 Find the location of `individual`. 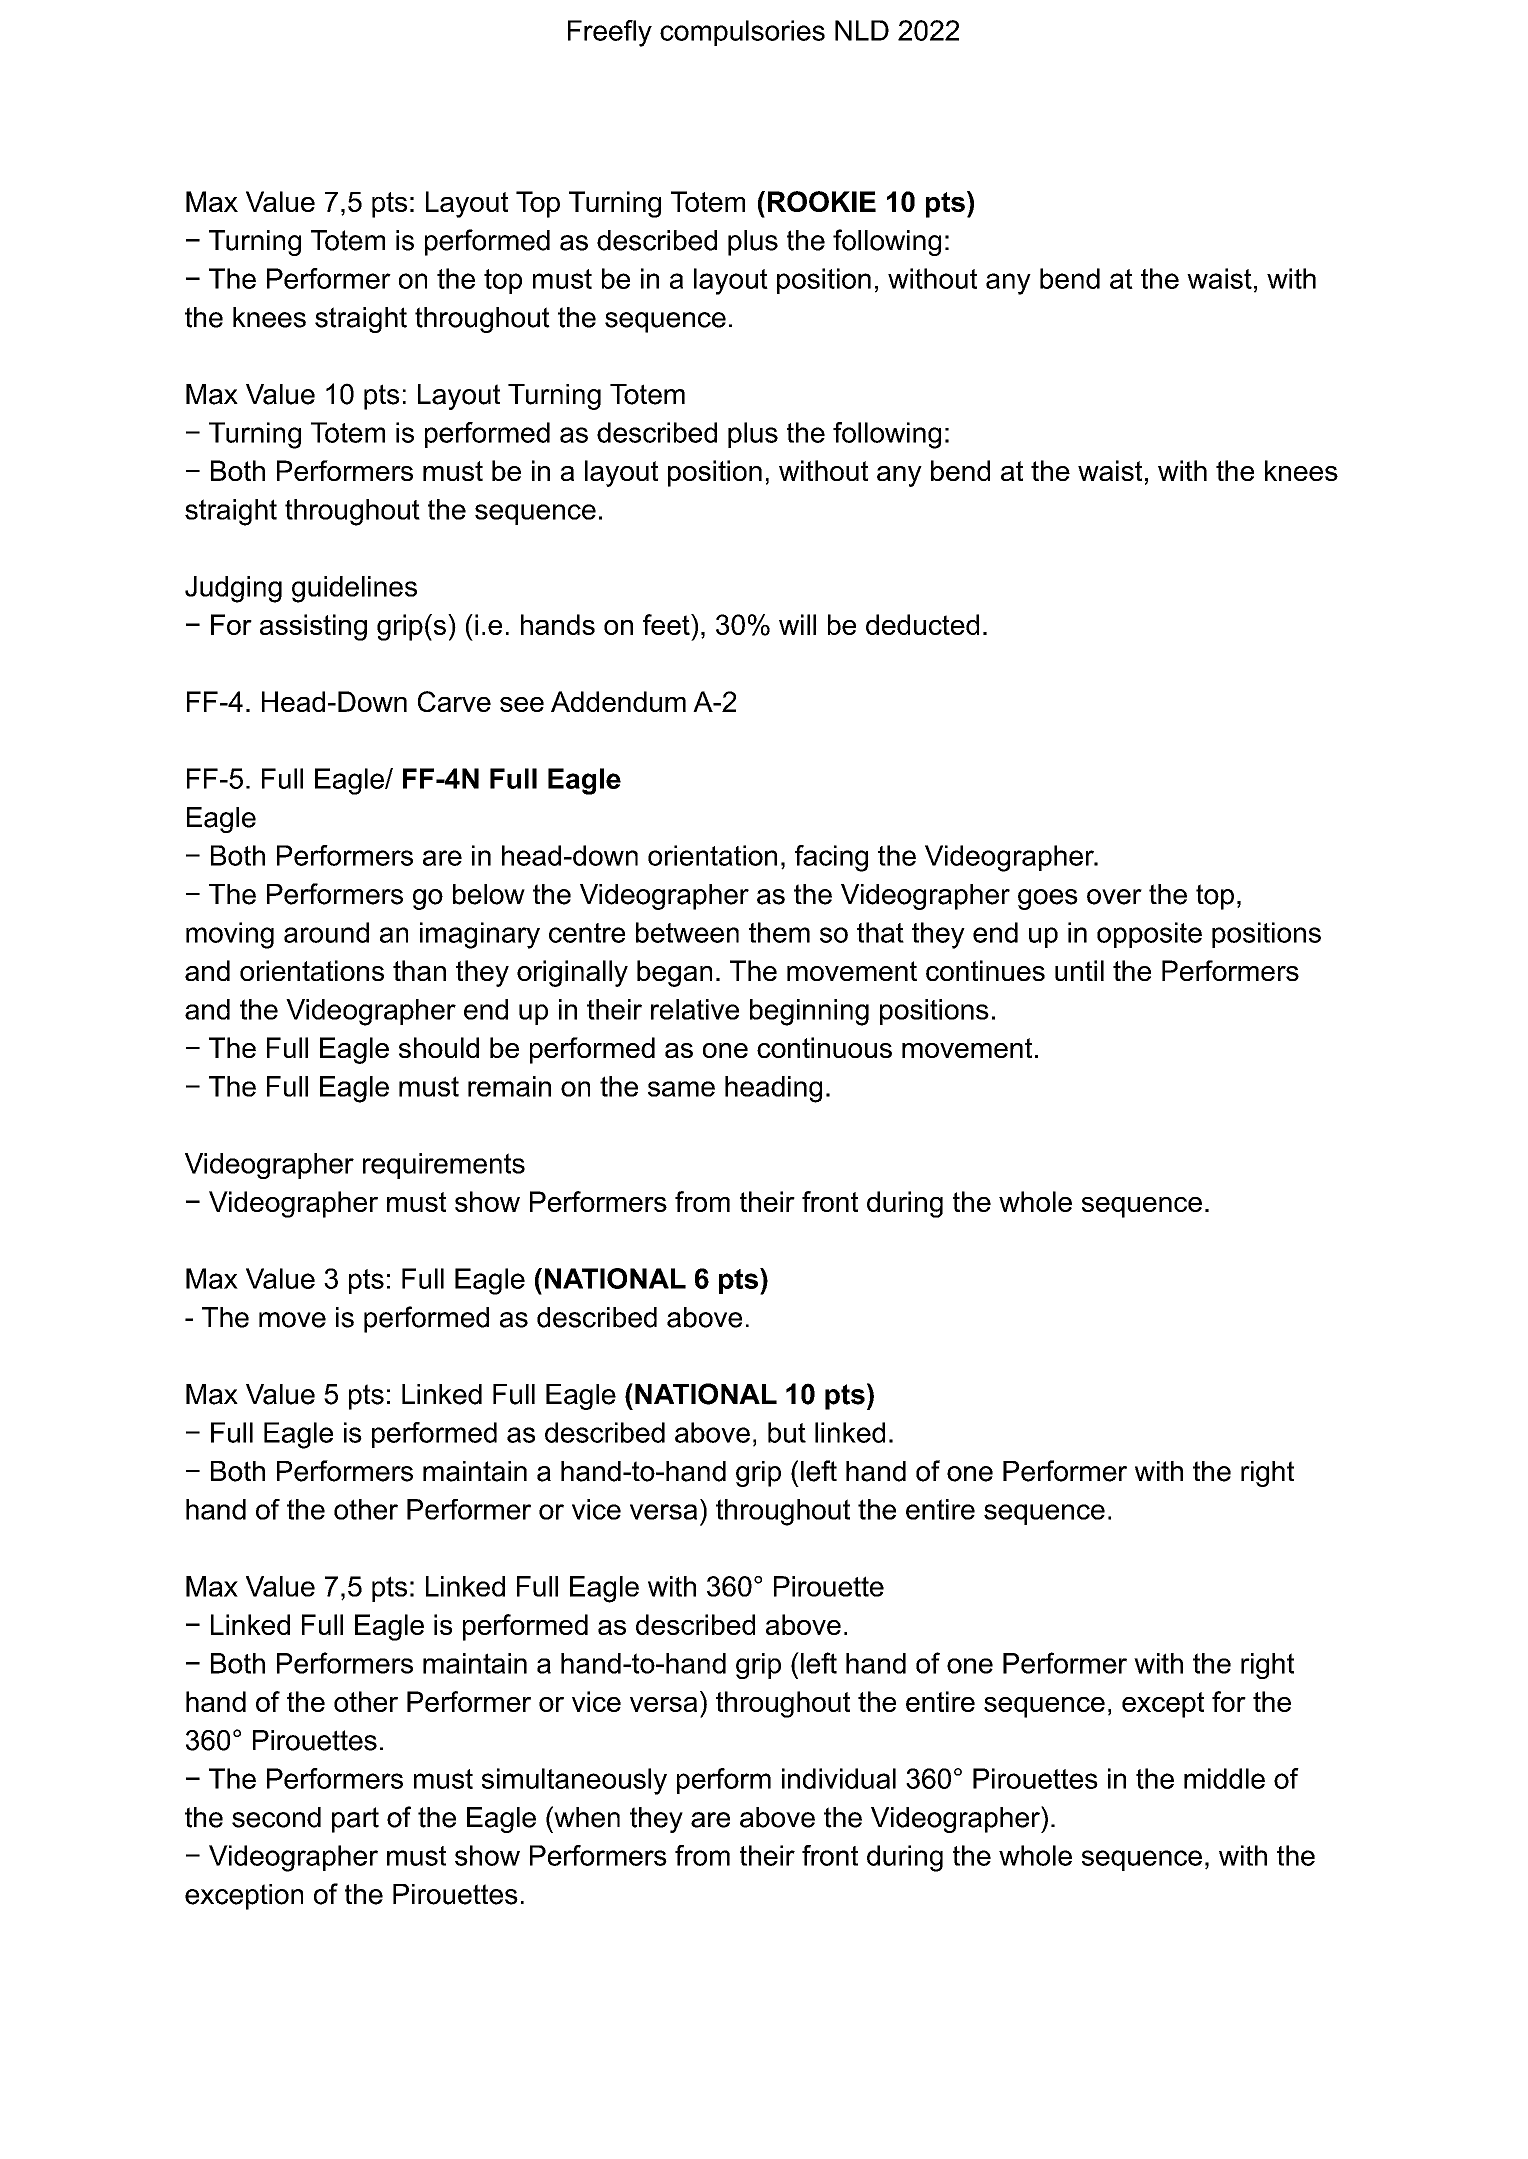

individual is located at coordinates (839, 1778).
